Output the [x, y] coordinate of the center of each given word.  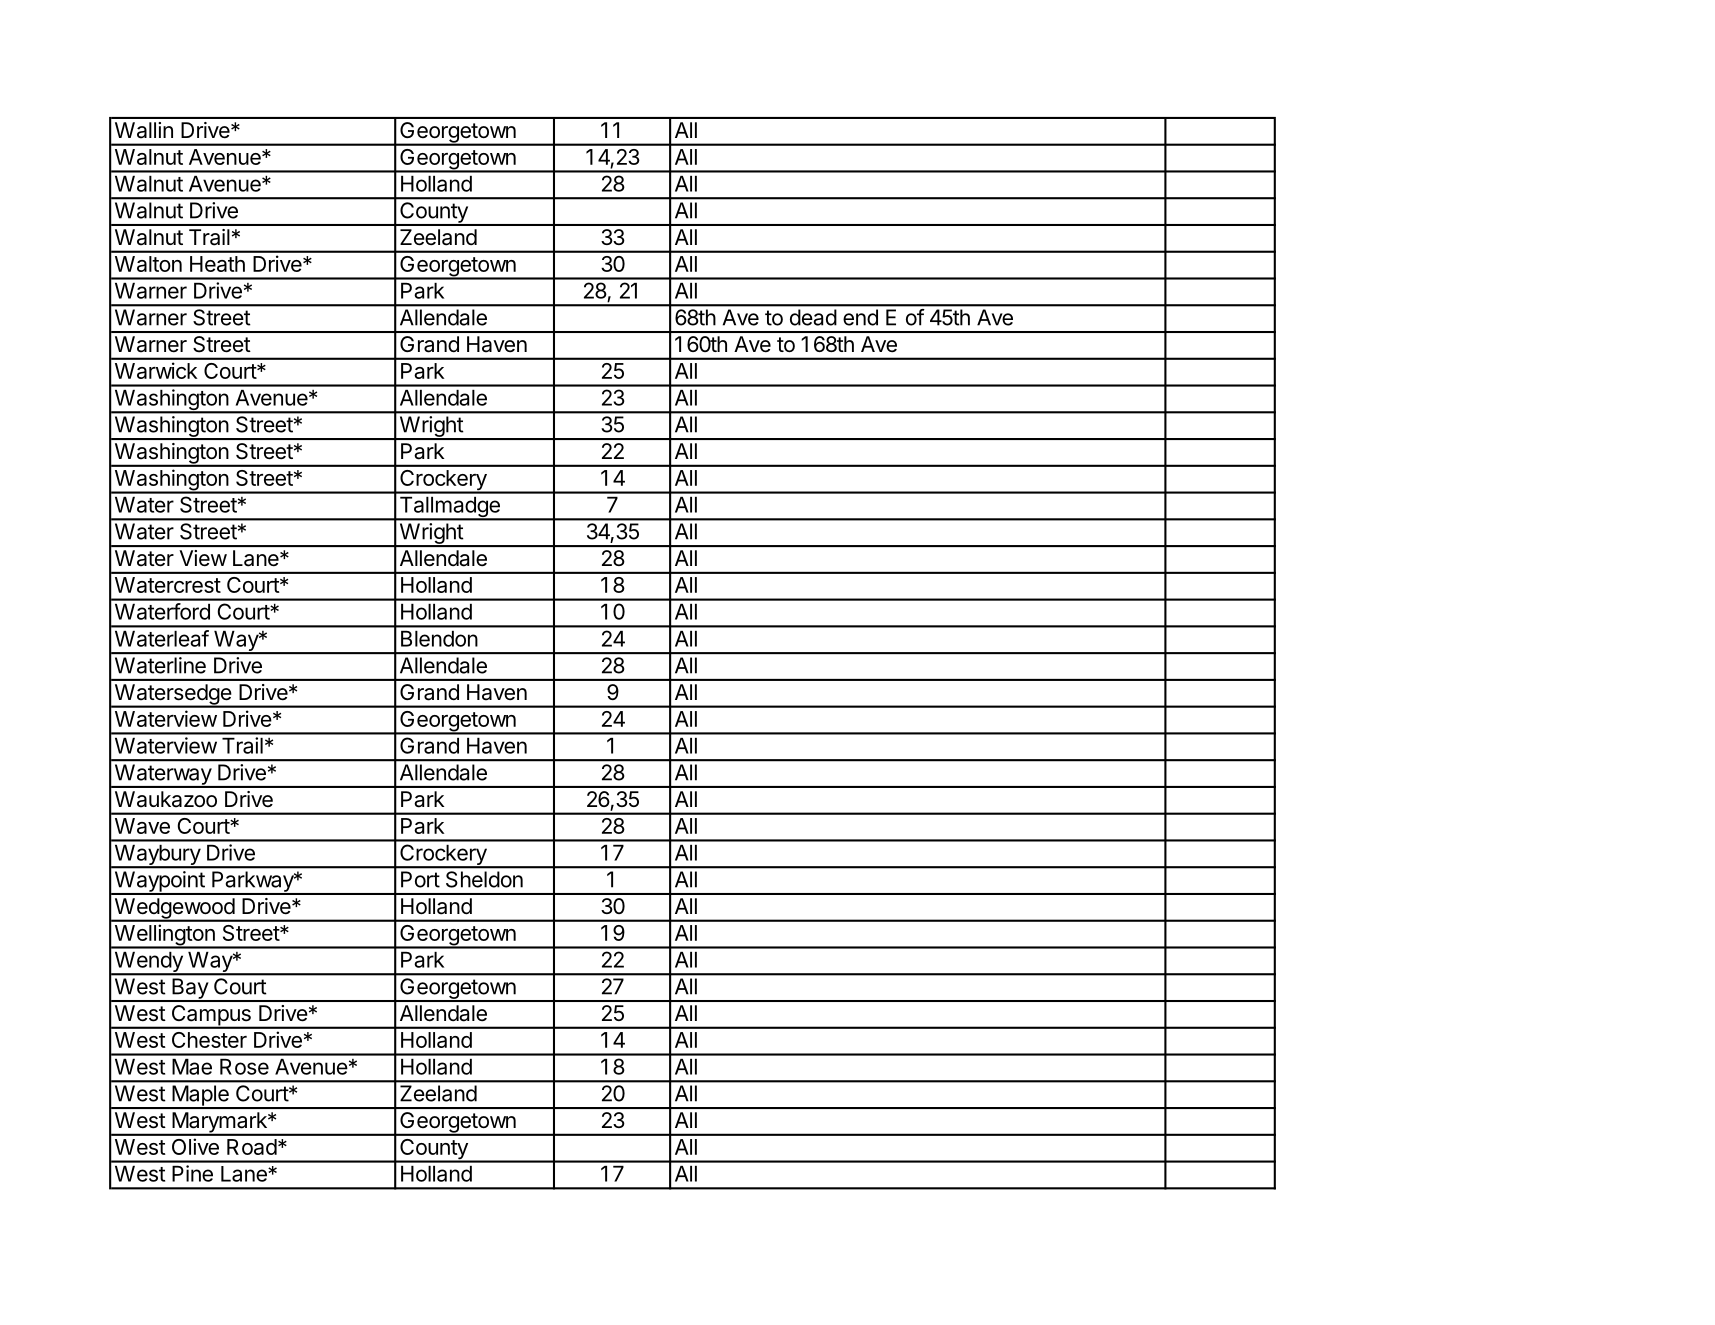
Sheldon [484, 879]
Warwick [156, 370]
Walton [148, 264]
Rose [244, 1067]
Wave [142, 826]
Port [420, 879]
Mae [192, 1067]
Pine [192, 1173]
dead [813, 317]
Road [252, 1147]
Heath [217, 264]
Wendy [148, 963]
